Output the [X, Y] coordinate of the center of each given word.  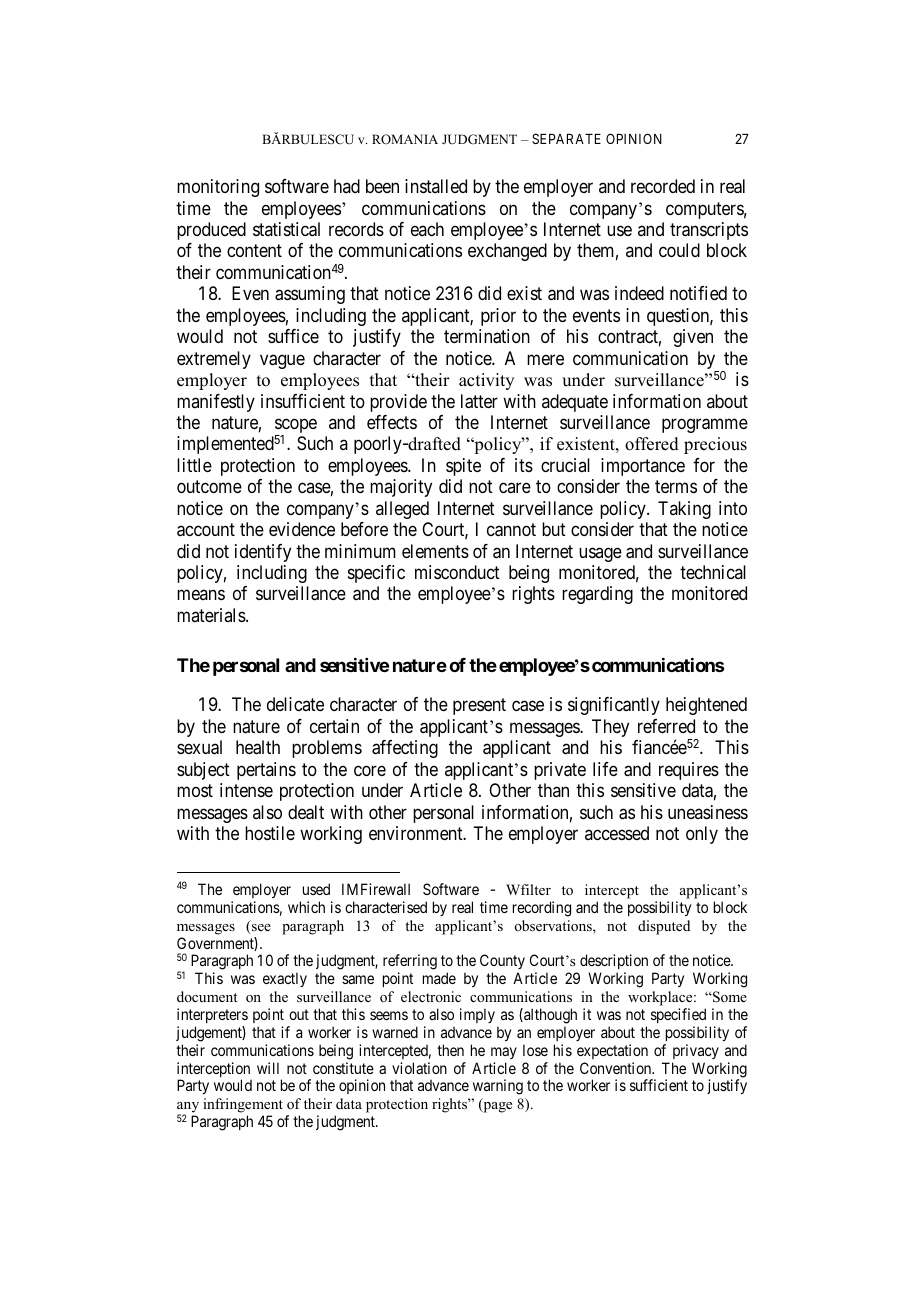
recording [542, 909]
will [268, 1068]
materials [212, 615]
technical [713, 572]
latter [479, 401]
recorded [663, 186]
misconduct [457, 572]
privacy [696, 1051]
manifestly [216, 403]
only [702, 835]
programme [705, 425]
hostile [270, 833]
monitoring [218, 188]
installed [436, 186]
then [450, 1050]
